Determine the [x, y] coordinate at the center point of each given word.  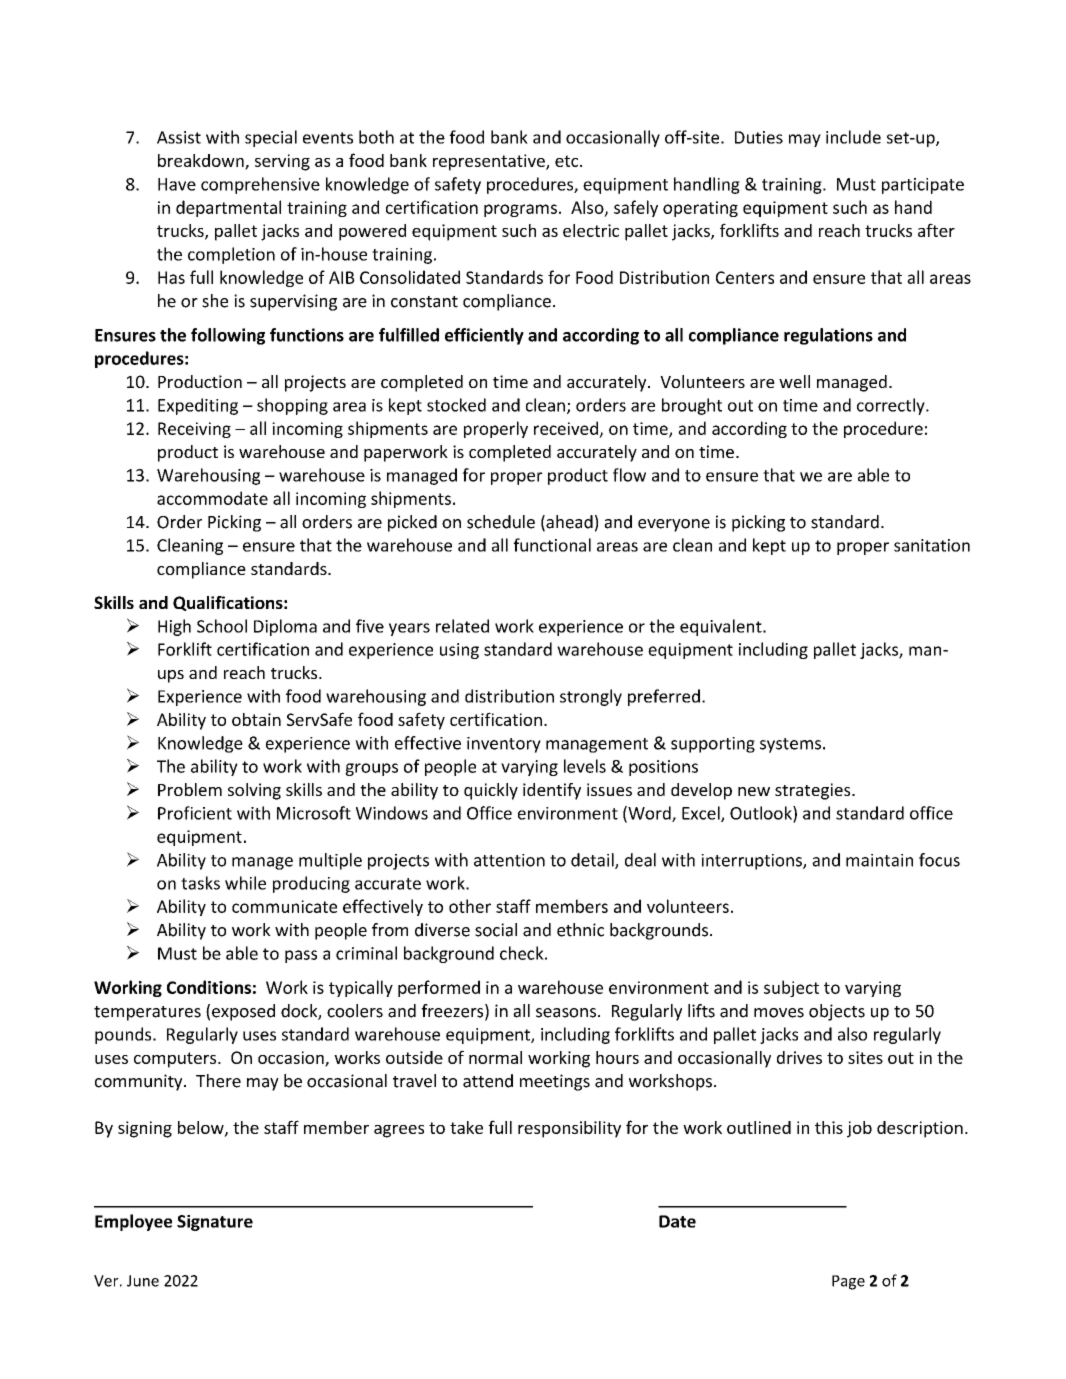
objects [837, 1012]
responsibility [569, 1129]
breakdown [202, 162]
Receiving [194, 430]
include [853, 137]
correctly [892, 406]
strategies [814, 791]
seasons [566, 1013]
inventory [504, 745]
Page [848, 1282]
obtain [256, 719]
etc [568, 161]
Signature [215, 1223]
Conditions [209, 987]
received [566, 428]
